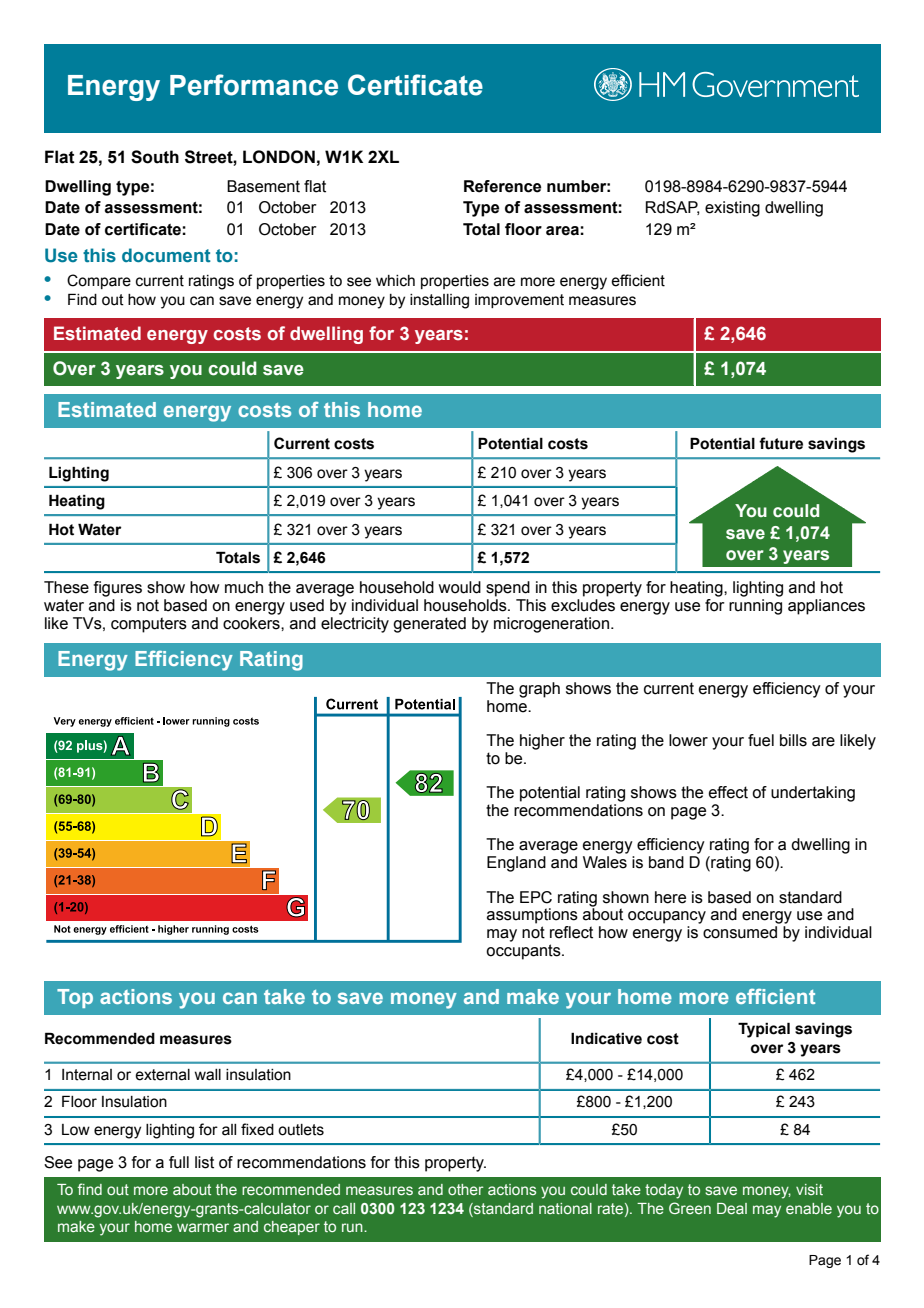 Image resolution: width=924 pixels, height=1308 pixels. Describe the element at coordinates (502, 186) in the screenshot. I see `Reference` at that location.
